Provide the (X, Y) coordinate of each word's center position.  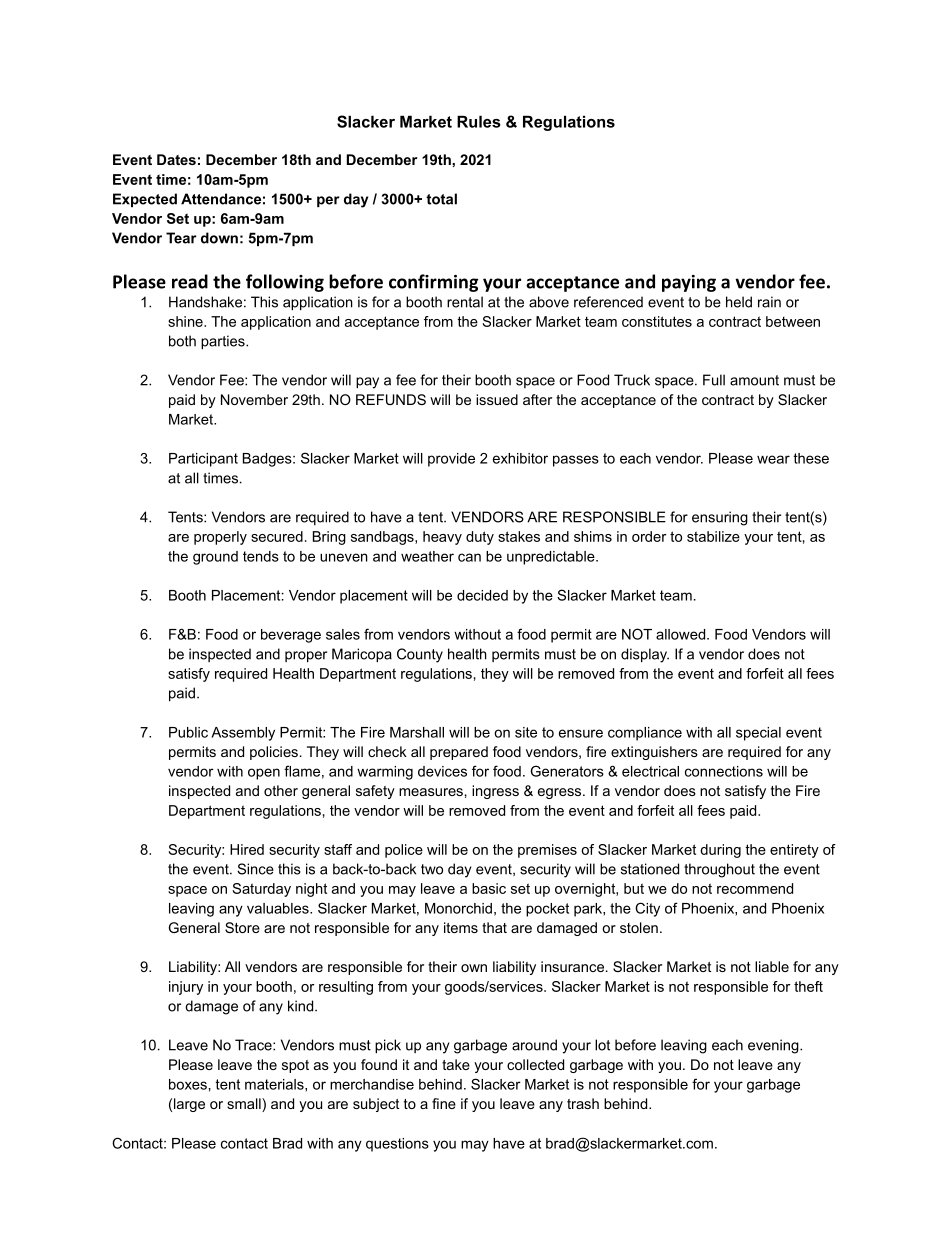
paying (689, 283)
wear (773, 459)
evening (774, 1046)
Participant (203, 460)
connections (724, 771)
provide (451, 460)
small (245, 1105)
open (264, 774)
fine (444, 1103)
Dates (176, 159)
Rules (479, 121)
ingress (495, 792)
